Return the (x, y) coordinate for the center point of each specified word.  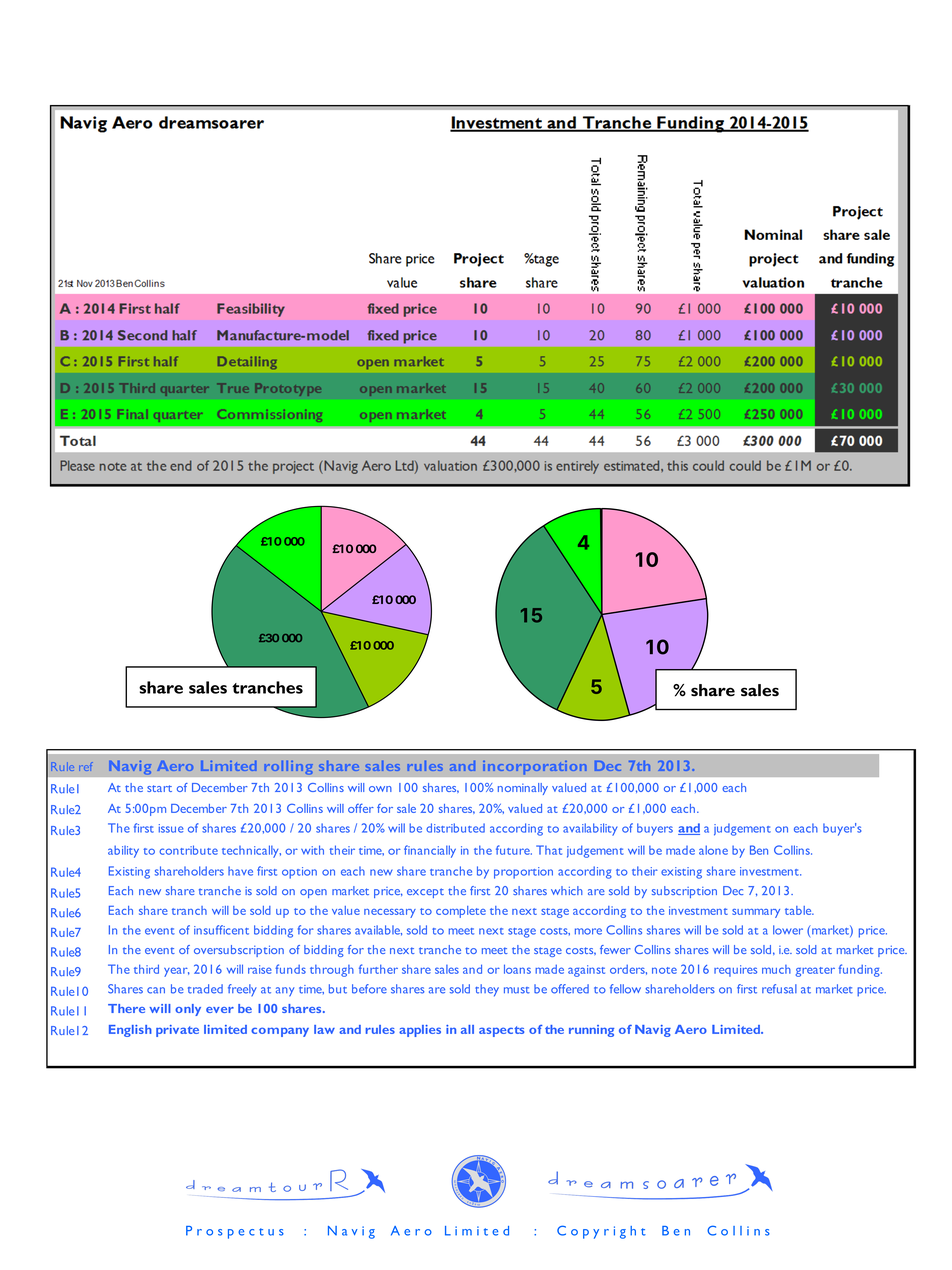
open (313, 893)
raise (260, 969)
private (177, 1031)
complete (461, 912)
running (591, 1031)
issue (171, 828)
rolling (288, 767)
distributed (455, 828)
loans (517, 969)
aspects (501, 1031)
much (776, 969)
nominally (523, 789)
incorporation (535, 767)
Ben (759, 850)
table (799, 910)
